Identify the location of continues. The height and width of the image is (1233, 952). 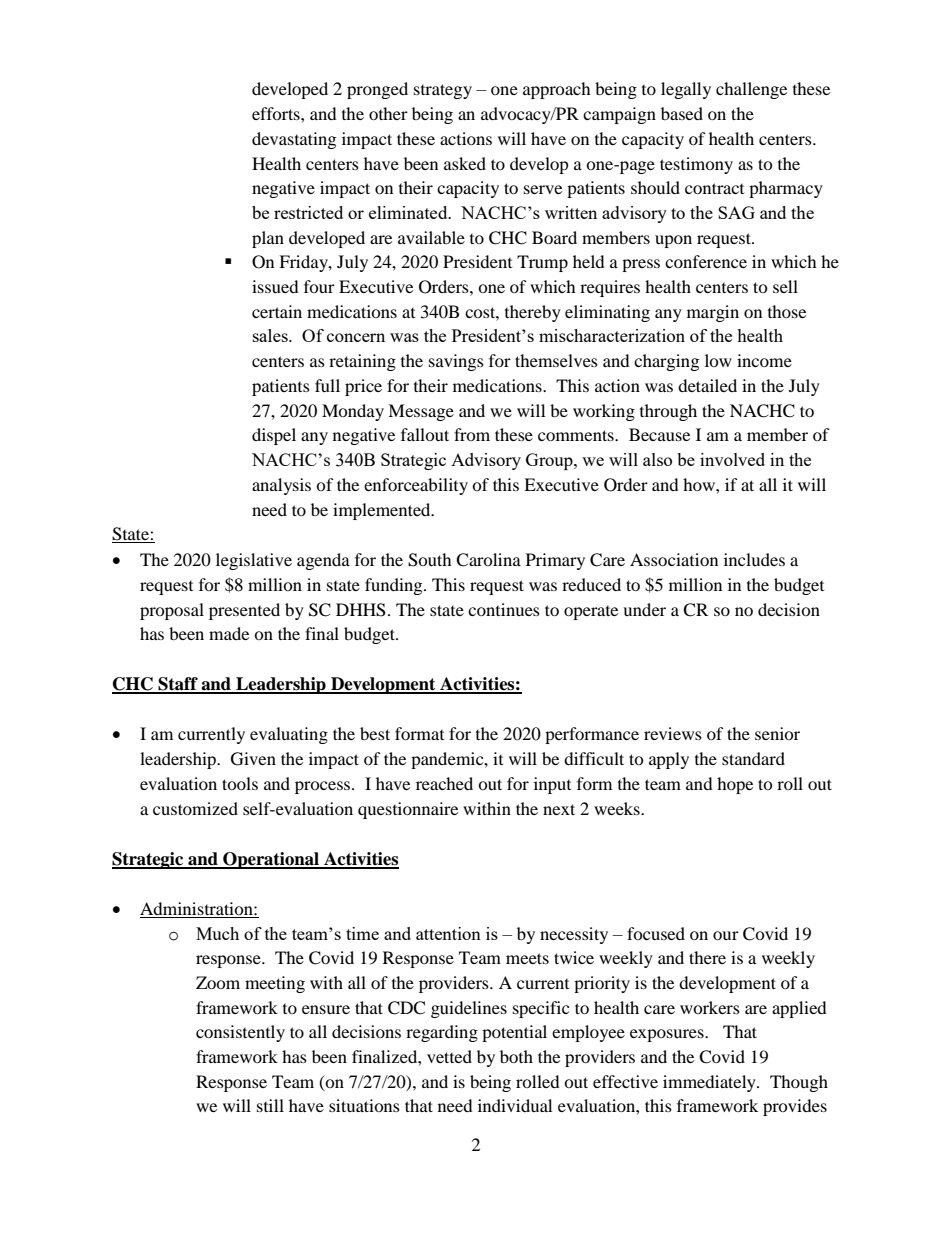
(504, 609).
